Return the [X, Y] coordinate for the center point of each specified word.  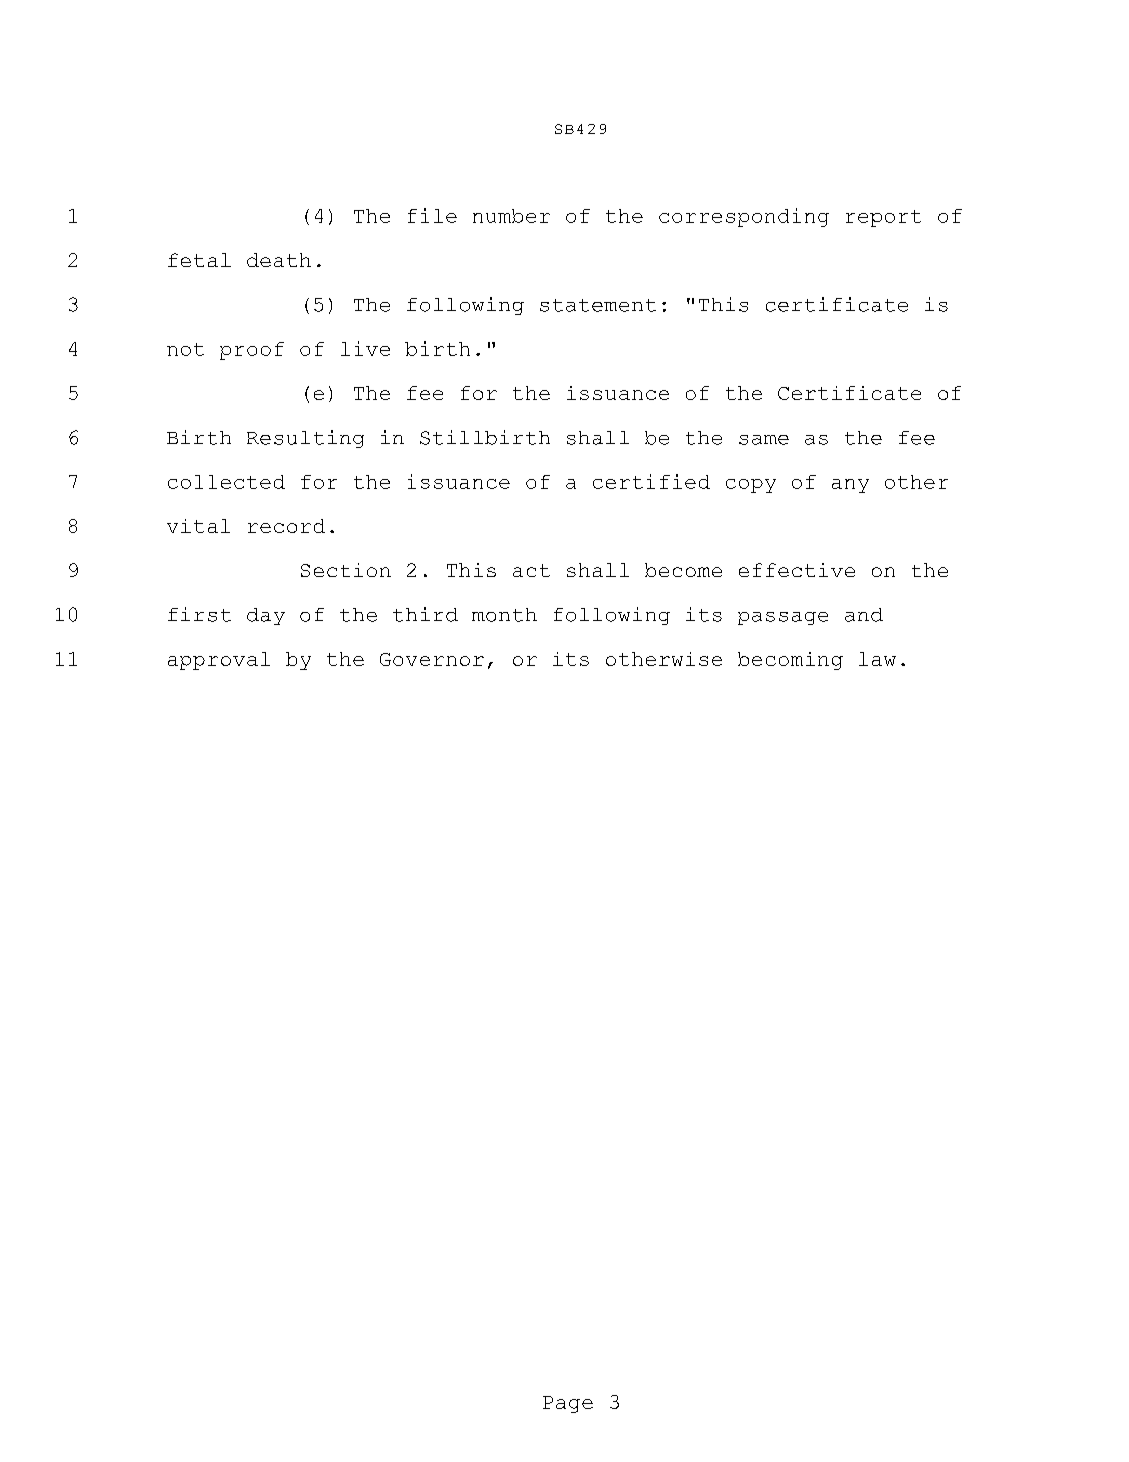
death [279, 260]
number [511, 216]
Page [568, 1404]
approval [219, 661]
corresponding [744, 217]
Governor [432, 659]
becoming [790, 661]
